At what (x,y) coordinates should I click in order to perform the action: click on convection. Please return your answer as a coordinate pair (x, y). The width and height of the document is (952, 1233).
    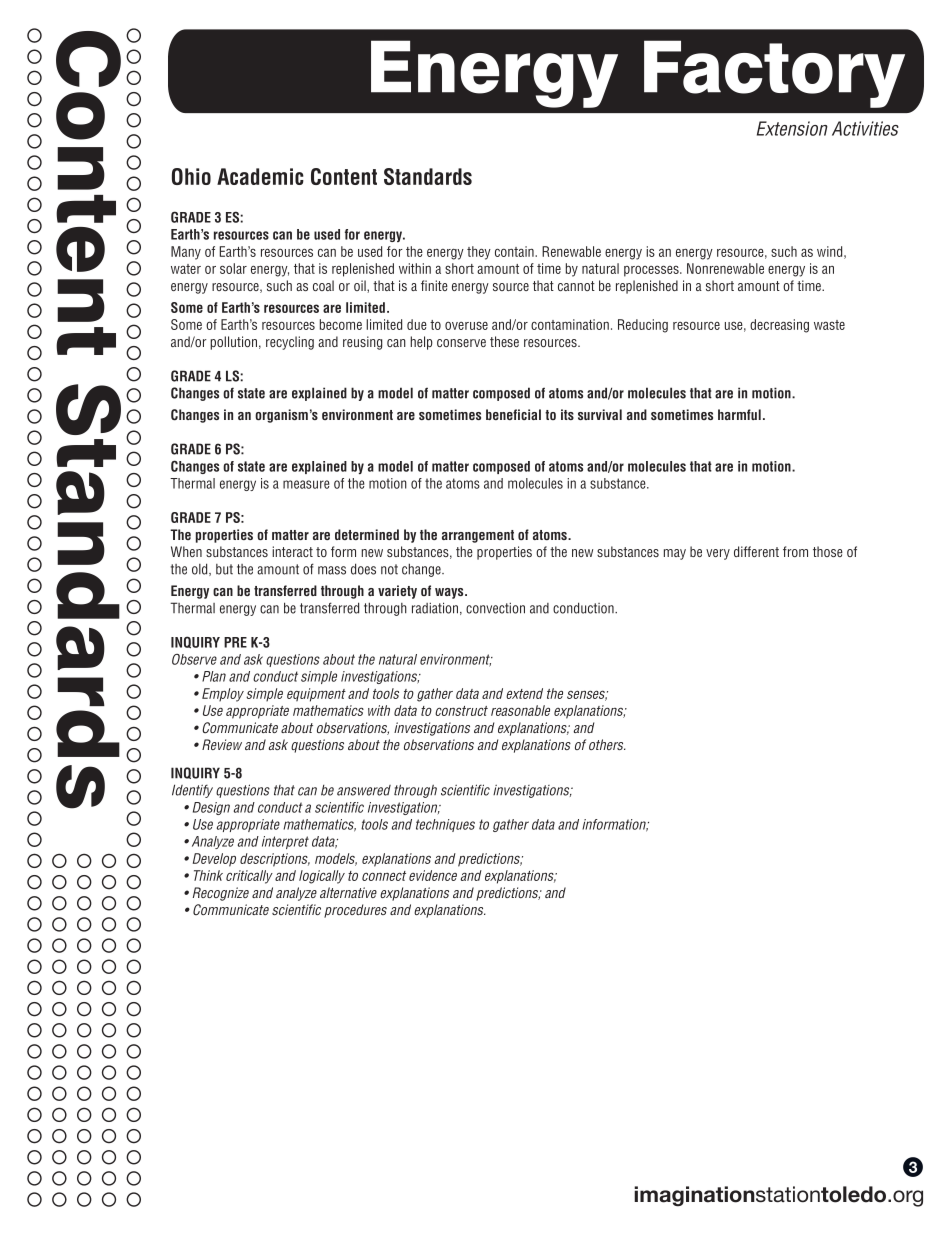
    Looking at the image, I should click on (495, 608).
